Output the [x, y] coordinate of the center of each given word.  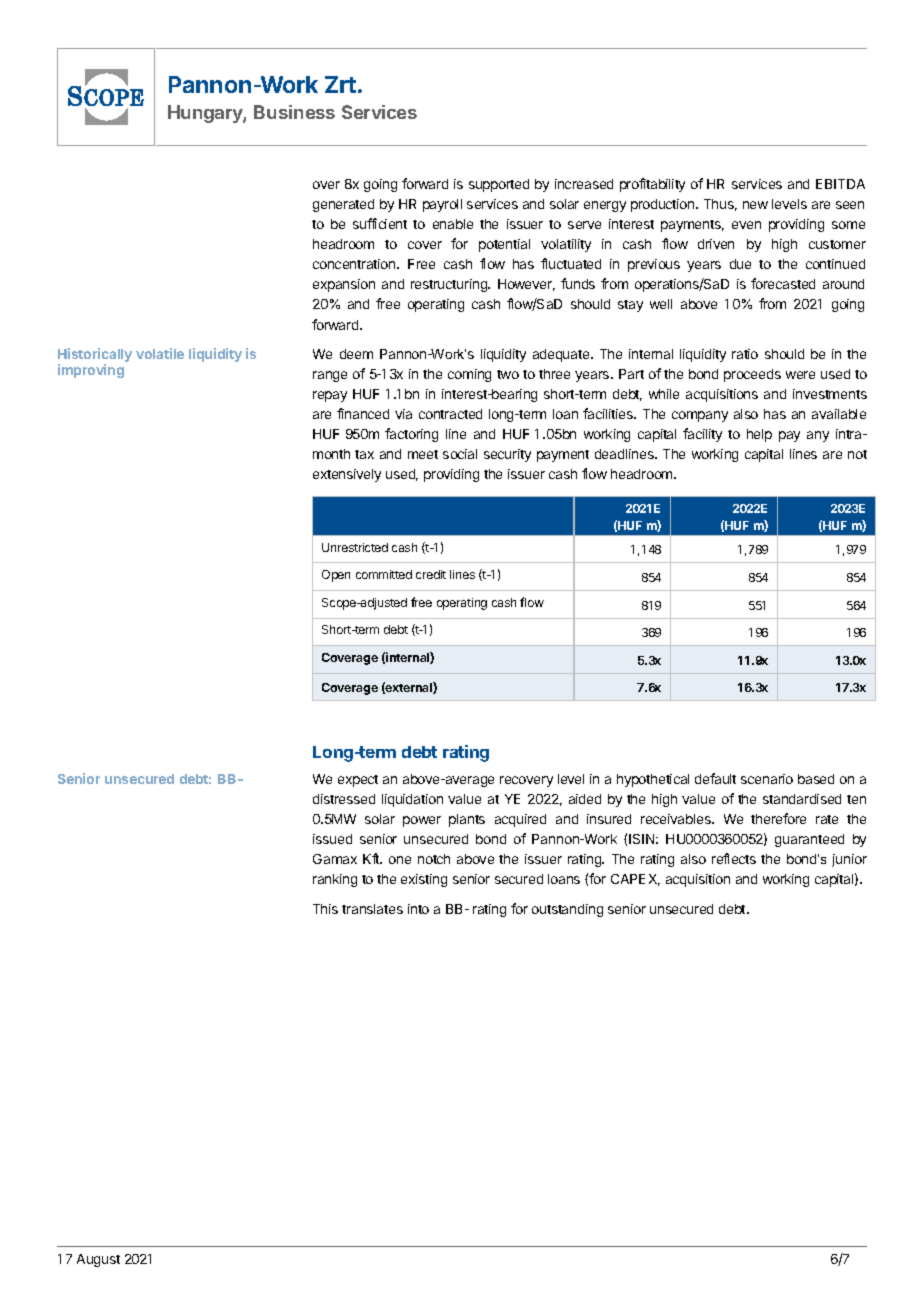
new [755, 205]
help [759, 435]
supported [499, 185]
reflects [734, 858]
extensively [347, 475]
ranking [335, 880]
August [98, 1260]
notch [434, 859]
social [460, 454]
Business [294, 112]
